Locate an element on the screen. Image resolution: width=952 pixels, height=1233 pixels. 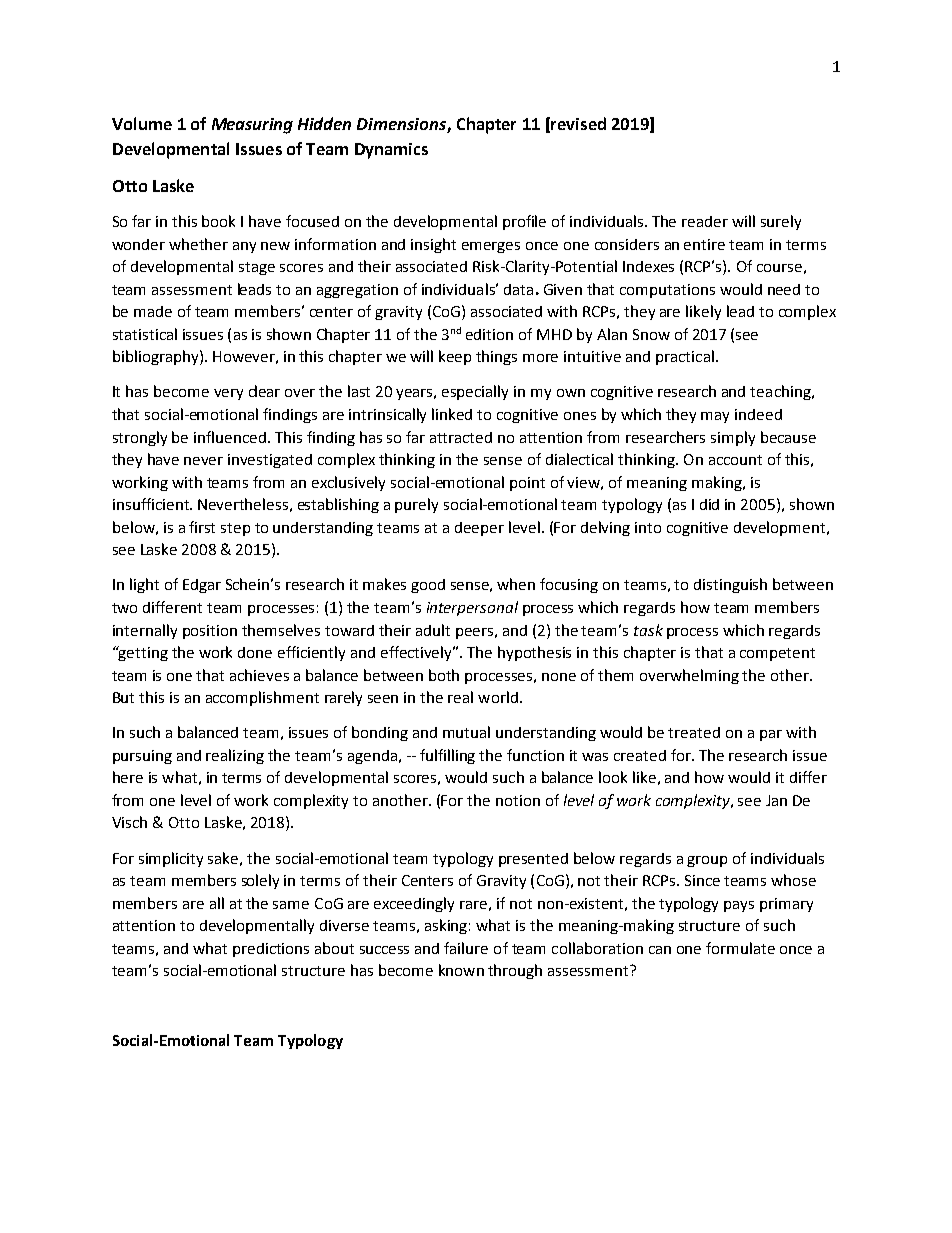
Dynamics is located at coordinates (391, 151).
